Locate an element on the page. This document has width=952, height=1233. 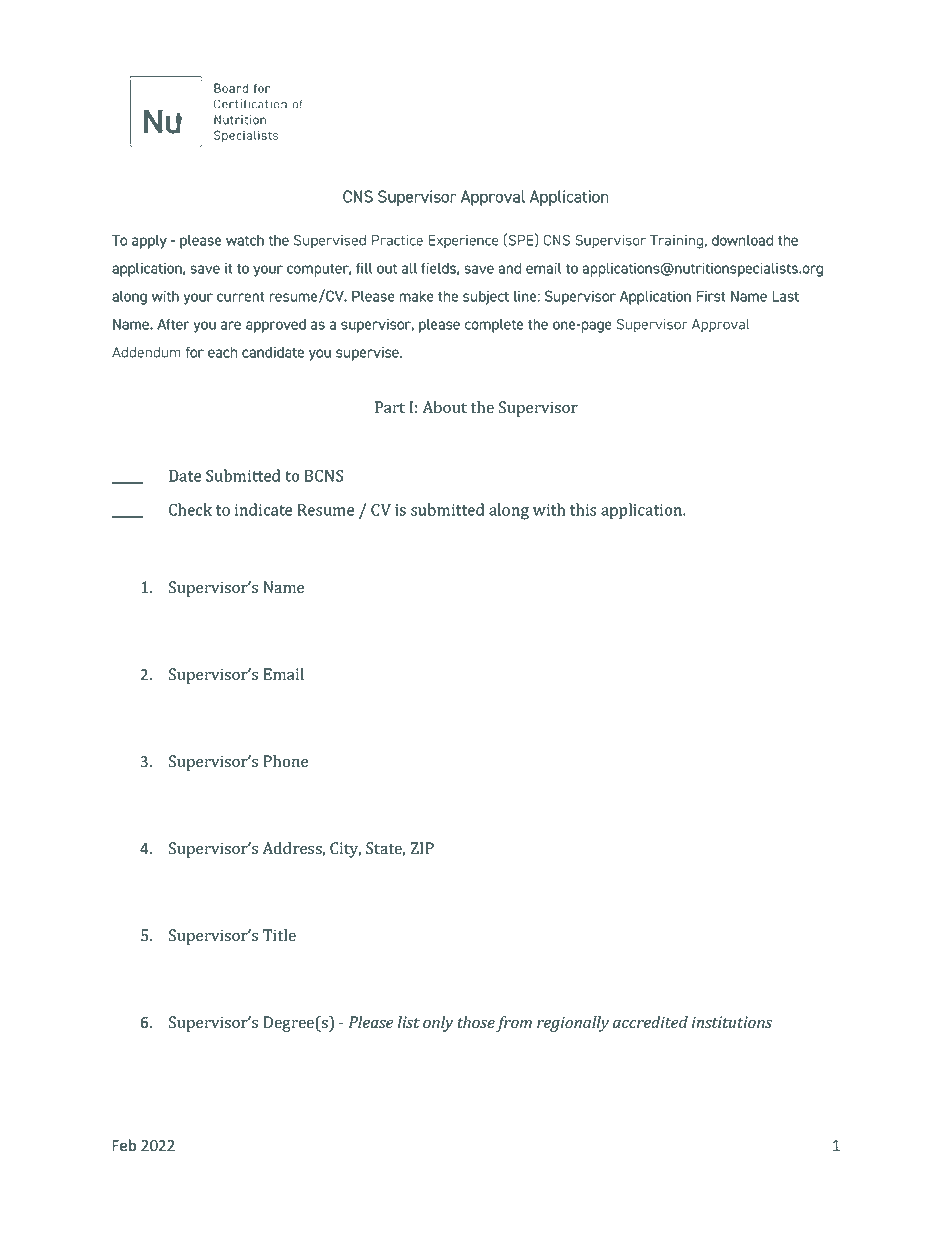
those is located at coordinates (476, 1022).
